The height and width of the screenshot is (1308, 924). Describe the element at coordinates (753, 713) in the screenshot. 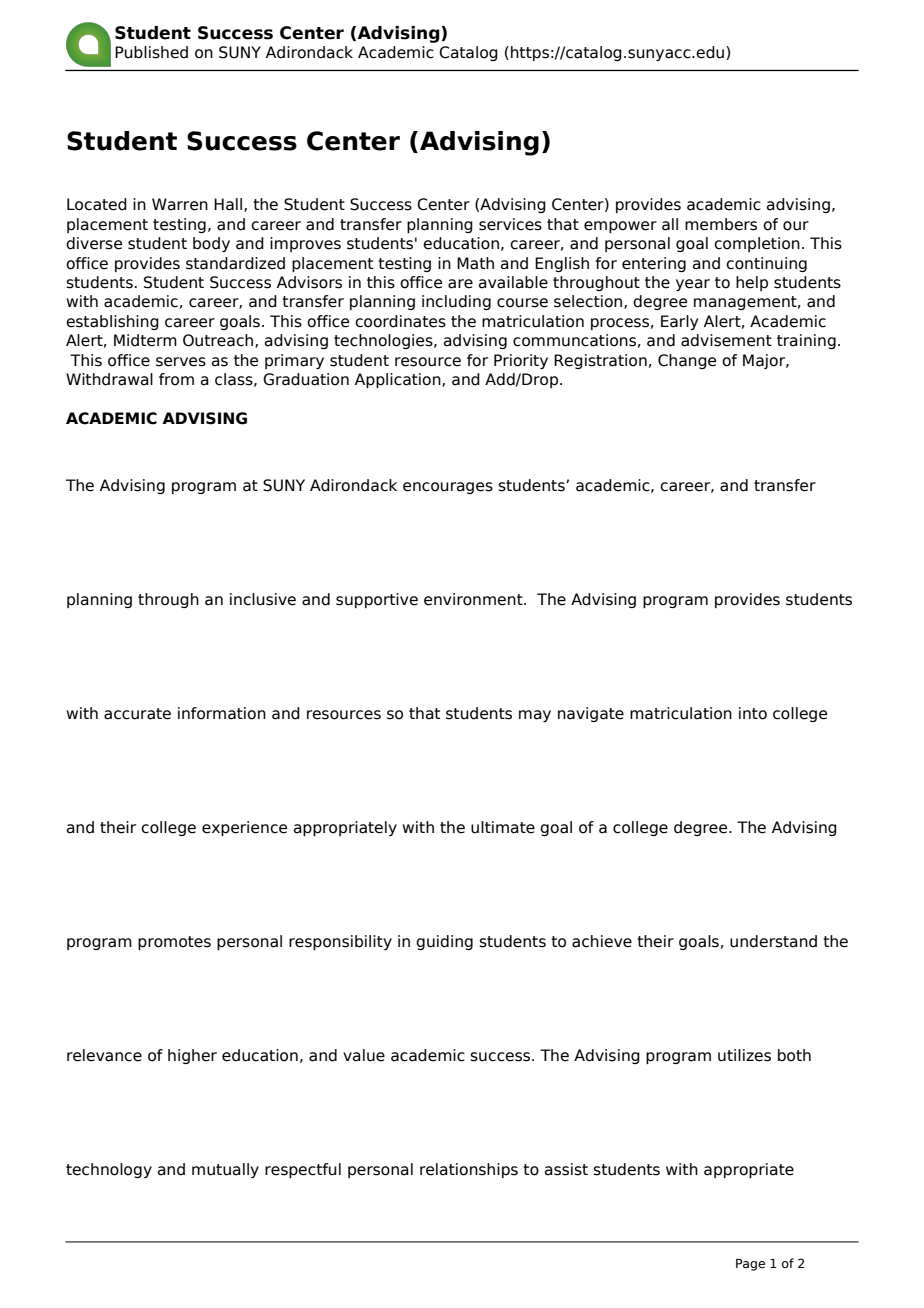

I see `into` at that location.
